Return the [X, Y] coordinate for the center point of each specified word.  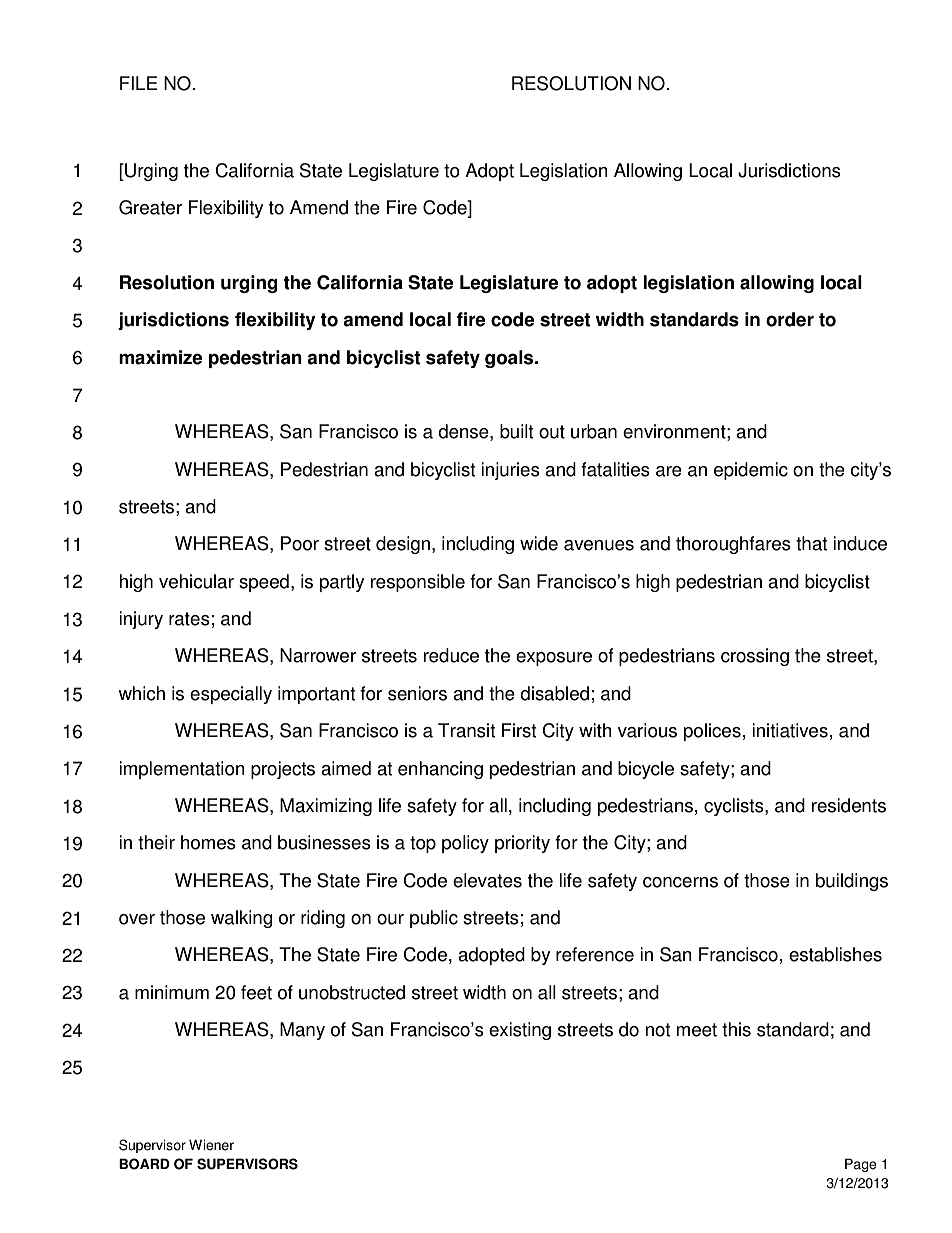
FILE [139, 83]
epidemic [751, 471]
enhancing [440, 770]
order [790, 319]
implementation [182, 770]
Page [861, 1165]
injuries [510, 471]
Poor [300, 543]
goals [510, 359]
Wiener [211, 1145]
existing [520, 1031]
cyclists [735, 807]
